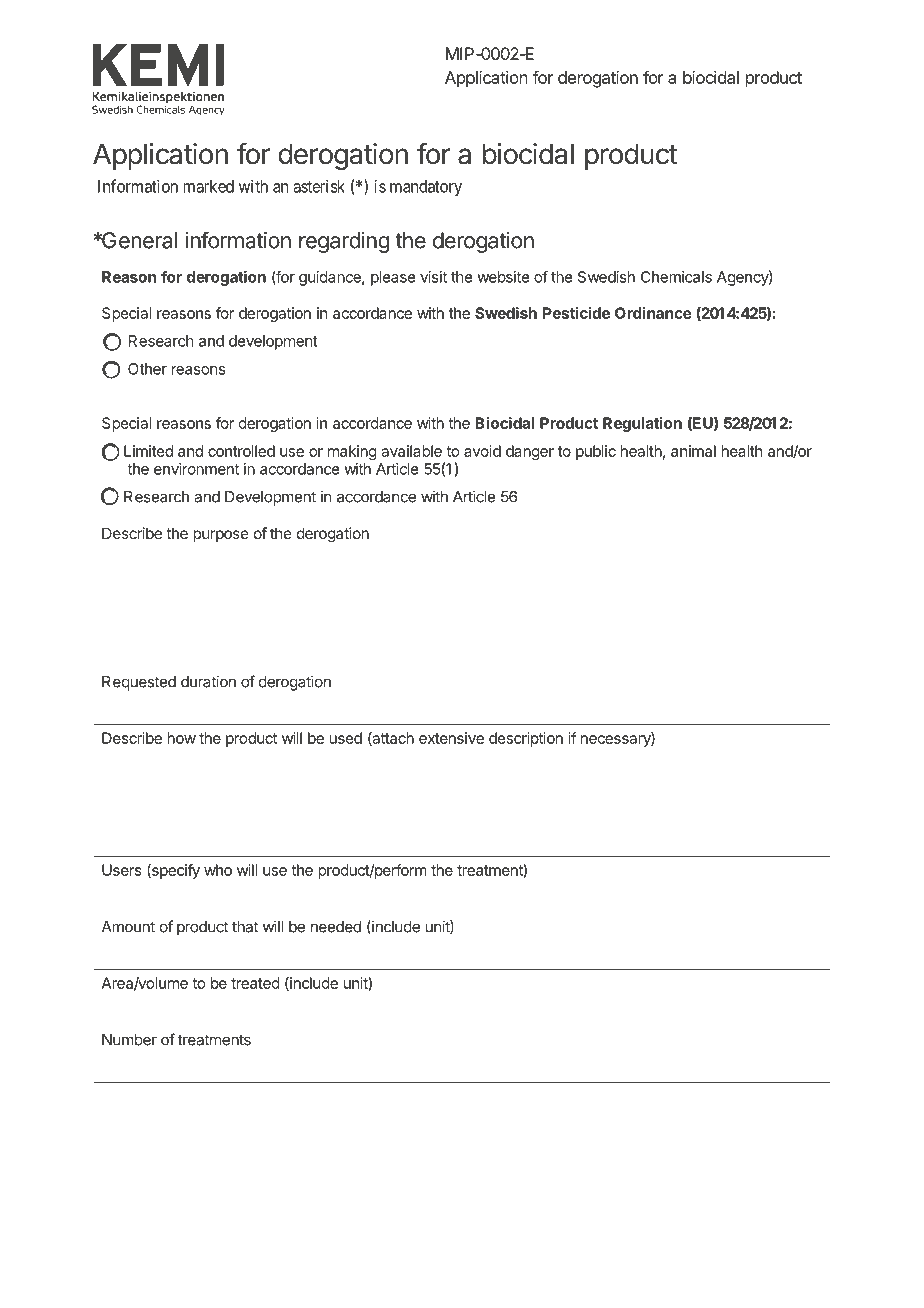 The width and height of the screenshot is (924, 1308). I want to click on treated, so click(255, 983).
